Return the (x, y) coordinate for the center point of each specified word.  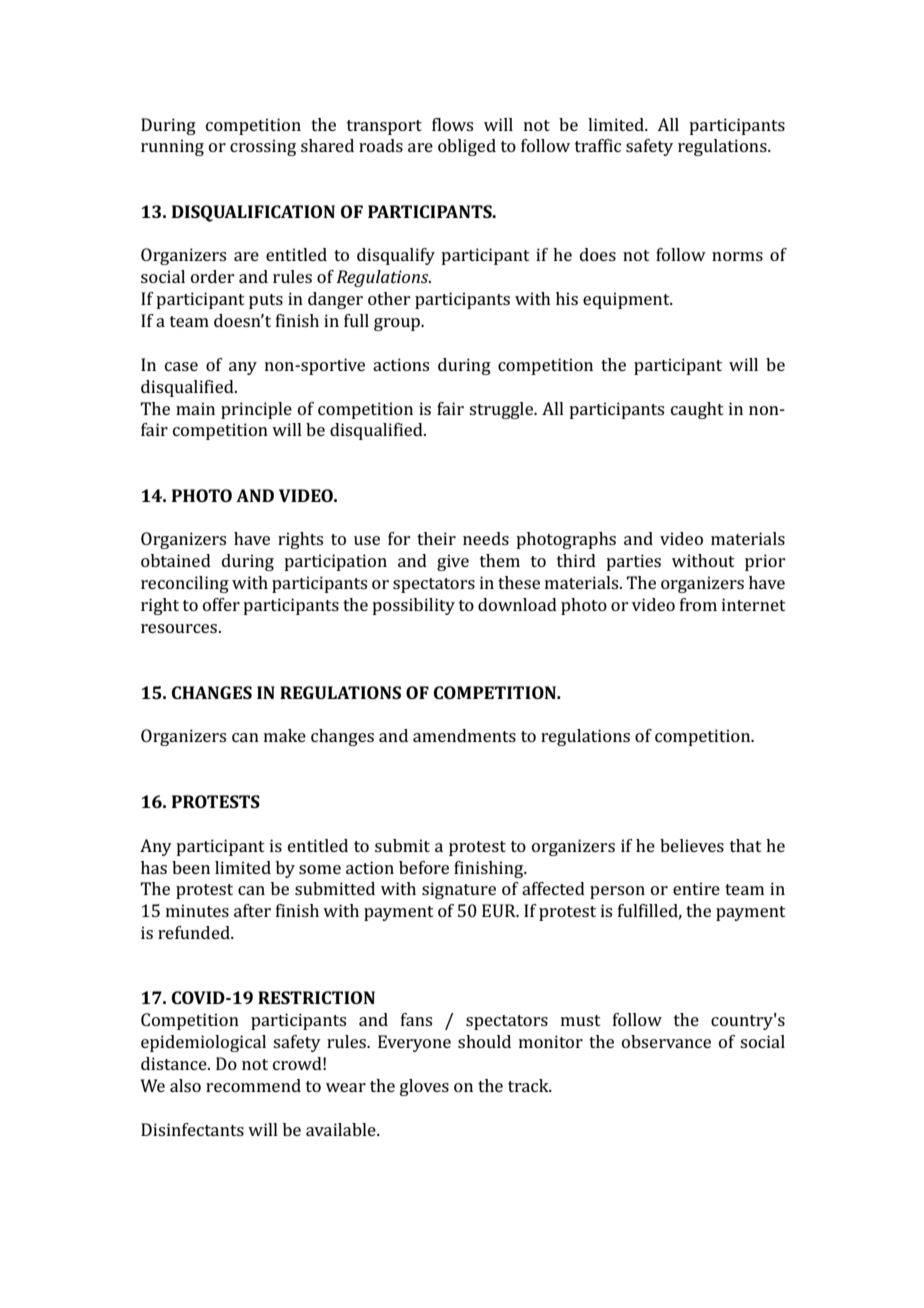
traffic (598, 145)
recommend (253, 1085)
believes (692, 845)
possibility (413, 606)
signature (459, 890)
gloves (424, 1087)
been (191, 867)
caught (697, 410)
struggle (502, 410)
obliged (467, 147)
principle (256, 410)
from (698, 604)
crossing (263, 147)
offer (221, 604)
